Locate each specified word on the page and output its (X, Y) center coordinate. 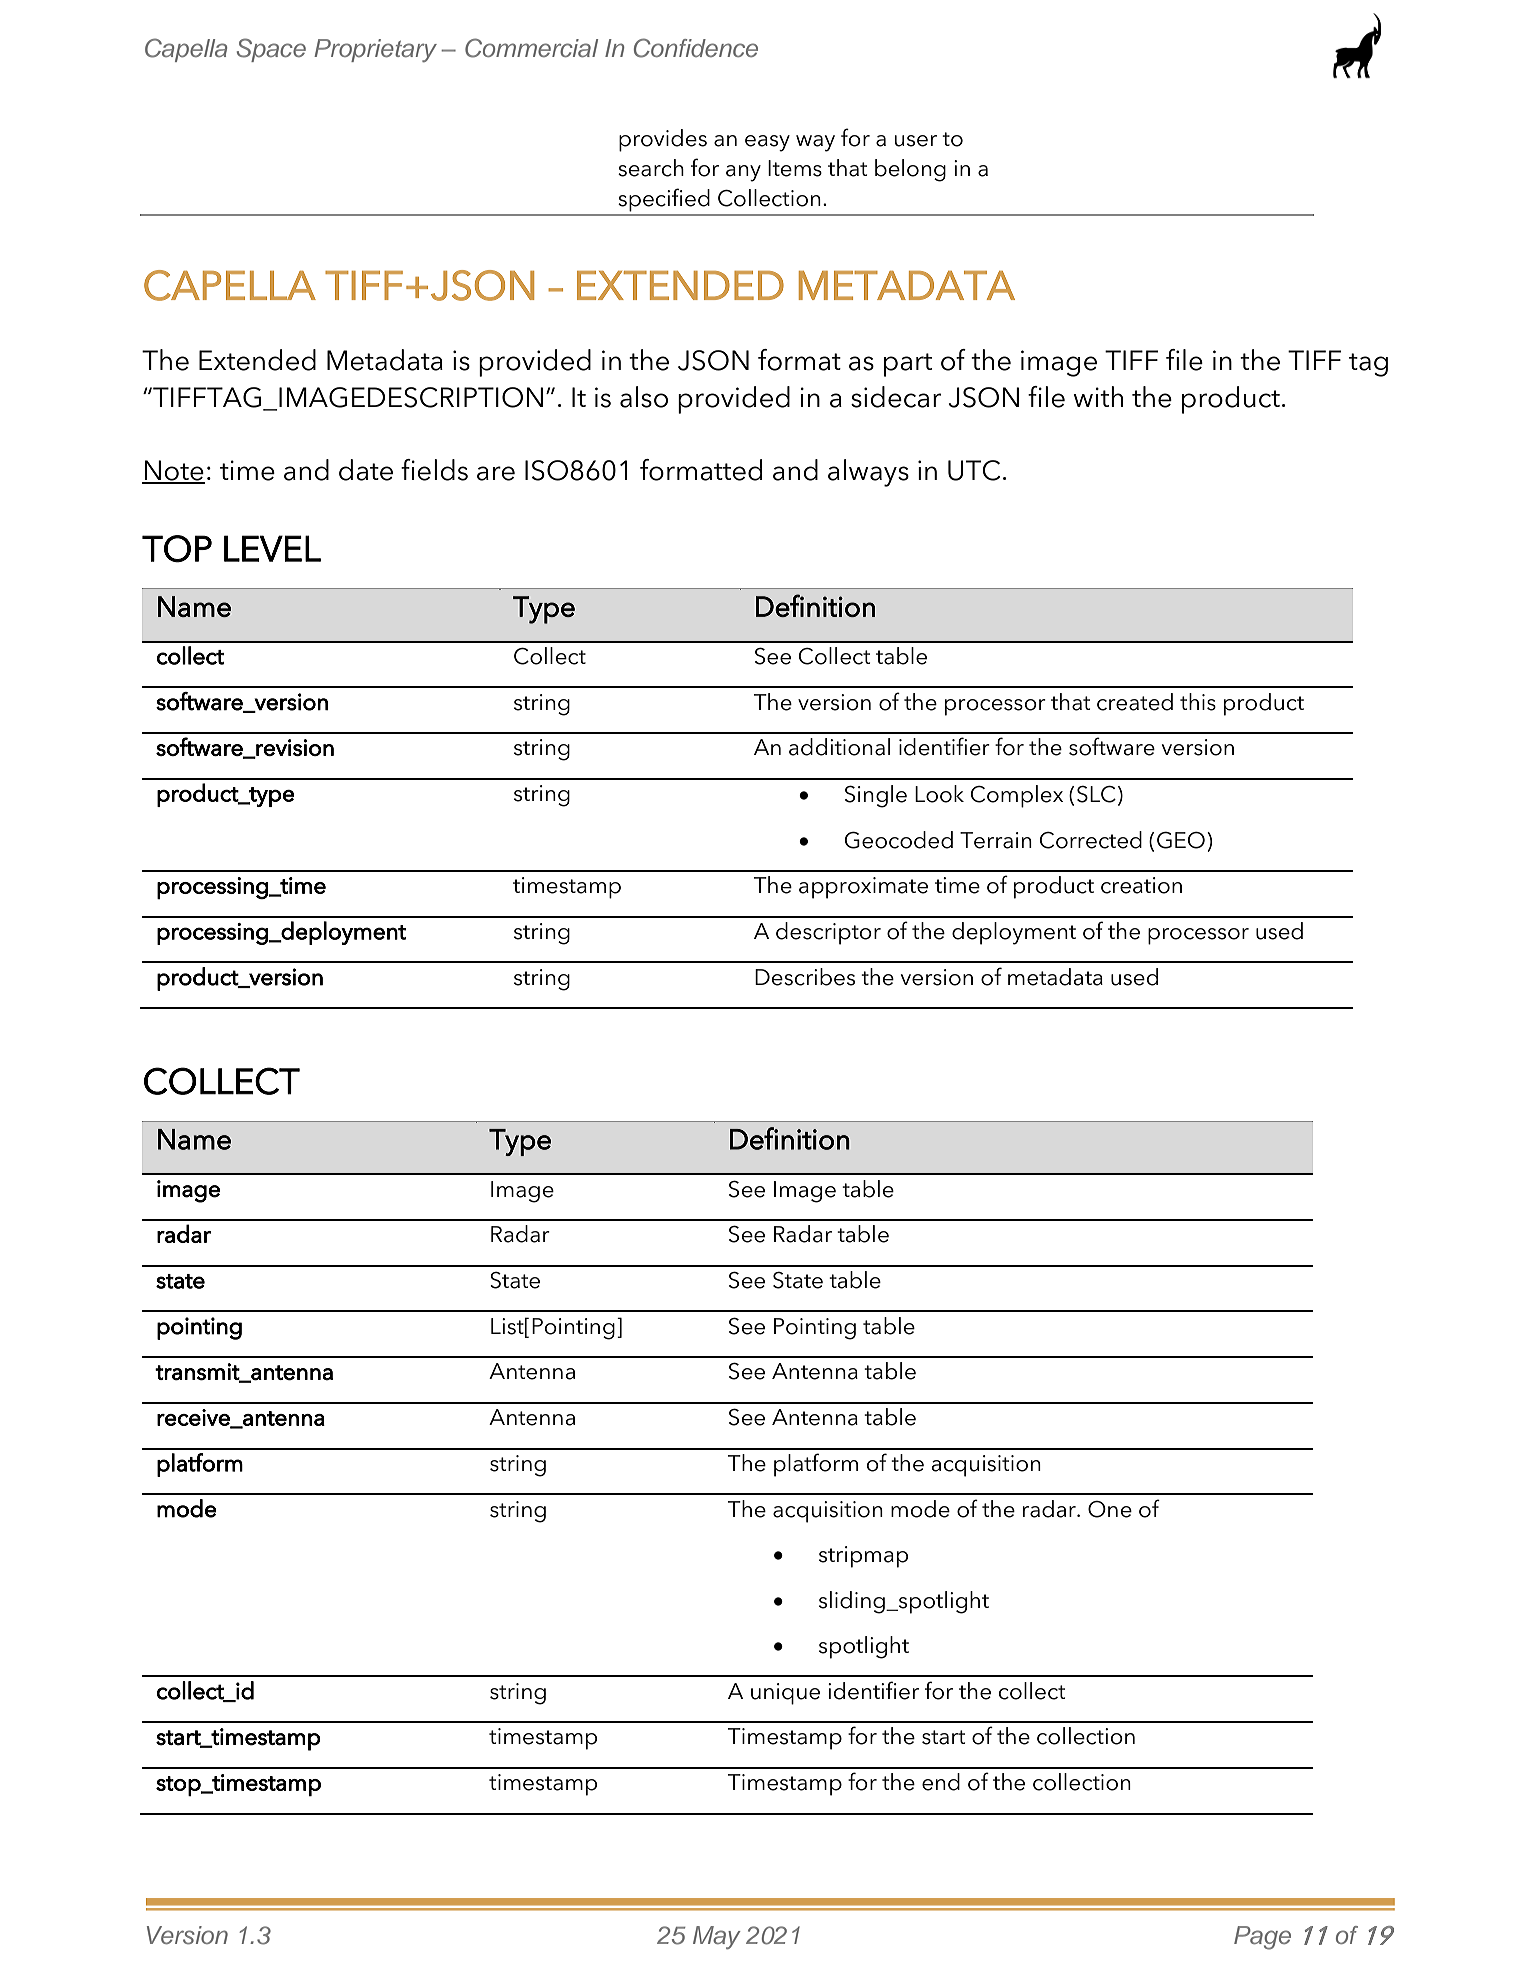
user (916, 141)
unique (785, 1694)
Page (1262, 1938)
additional (839, 747)
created (1135, 702)
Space (271, 50)
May (717, 1937)
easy (767, 143)
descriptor (828, 933)
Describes (805, 977)
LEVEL (272, 548)
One (1110, 1509)
